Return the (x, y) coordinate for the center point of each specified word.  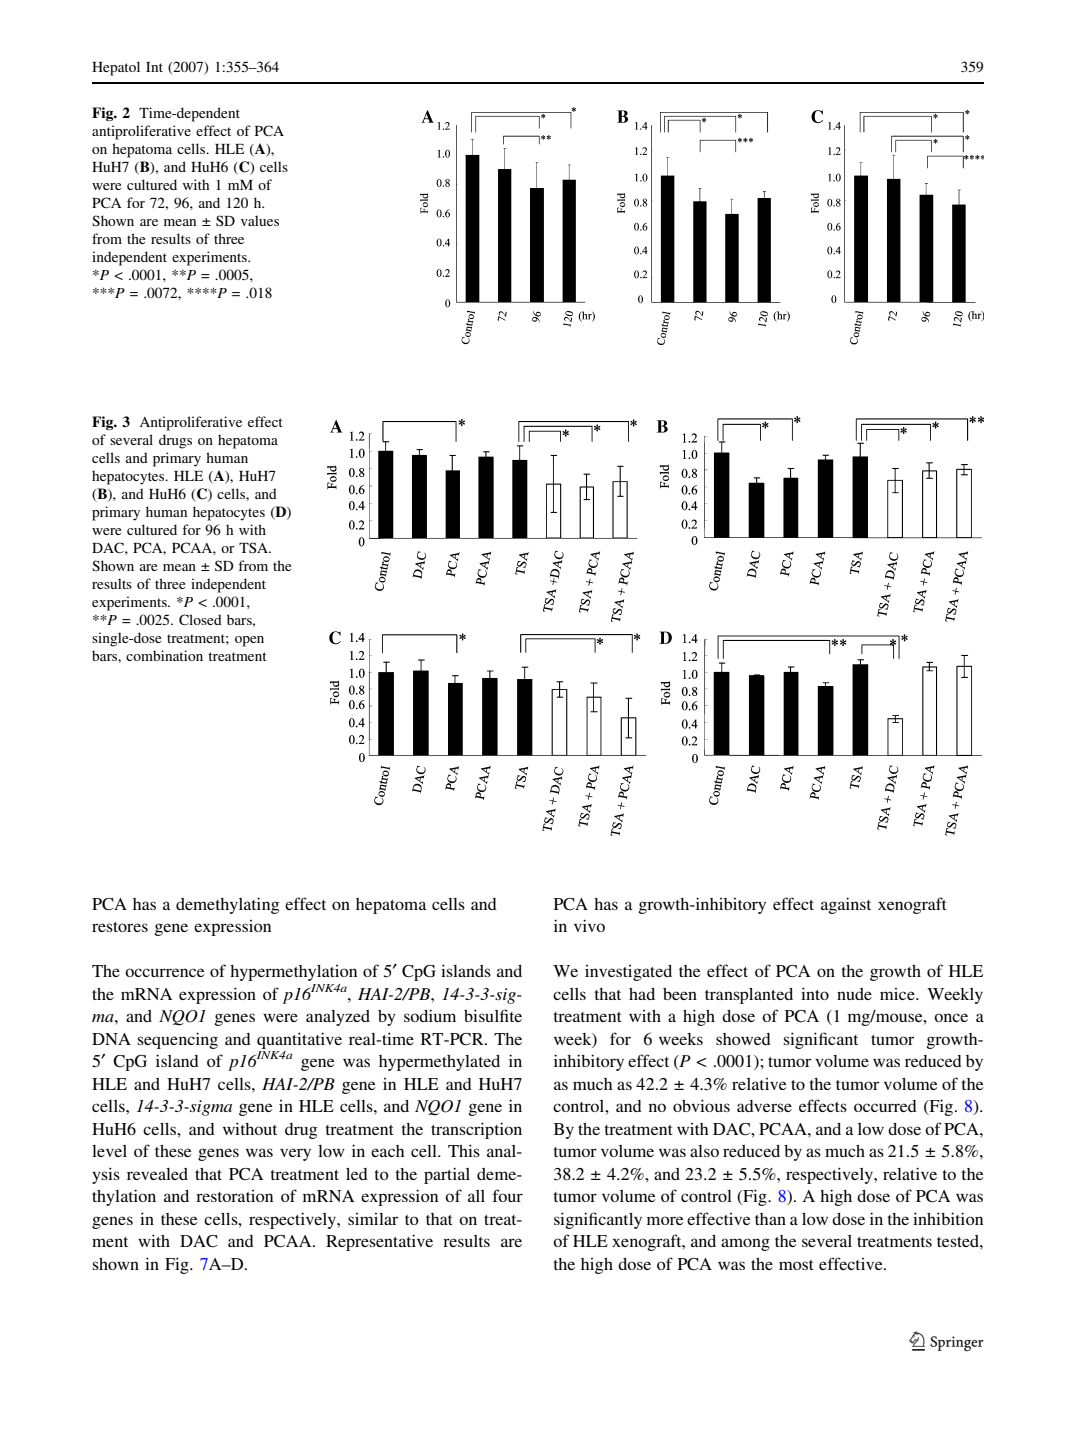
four (508, 1195)
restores (120, 927)
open (249, 641)
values (260, 220)
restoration (234, 1196)
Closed (200, 619)
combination (164, 655)
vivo (589, 925)
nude (854, 994)
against (846, 905)
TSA (255, 547)
